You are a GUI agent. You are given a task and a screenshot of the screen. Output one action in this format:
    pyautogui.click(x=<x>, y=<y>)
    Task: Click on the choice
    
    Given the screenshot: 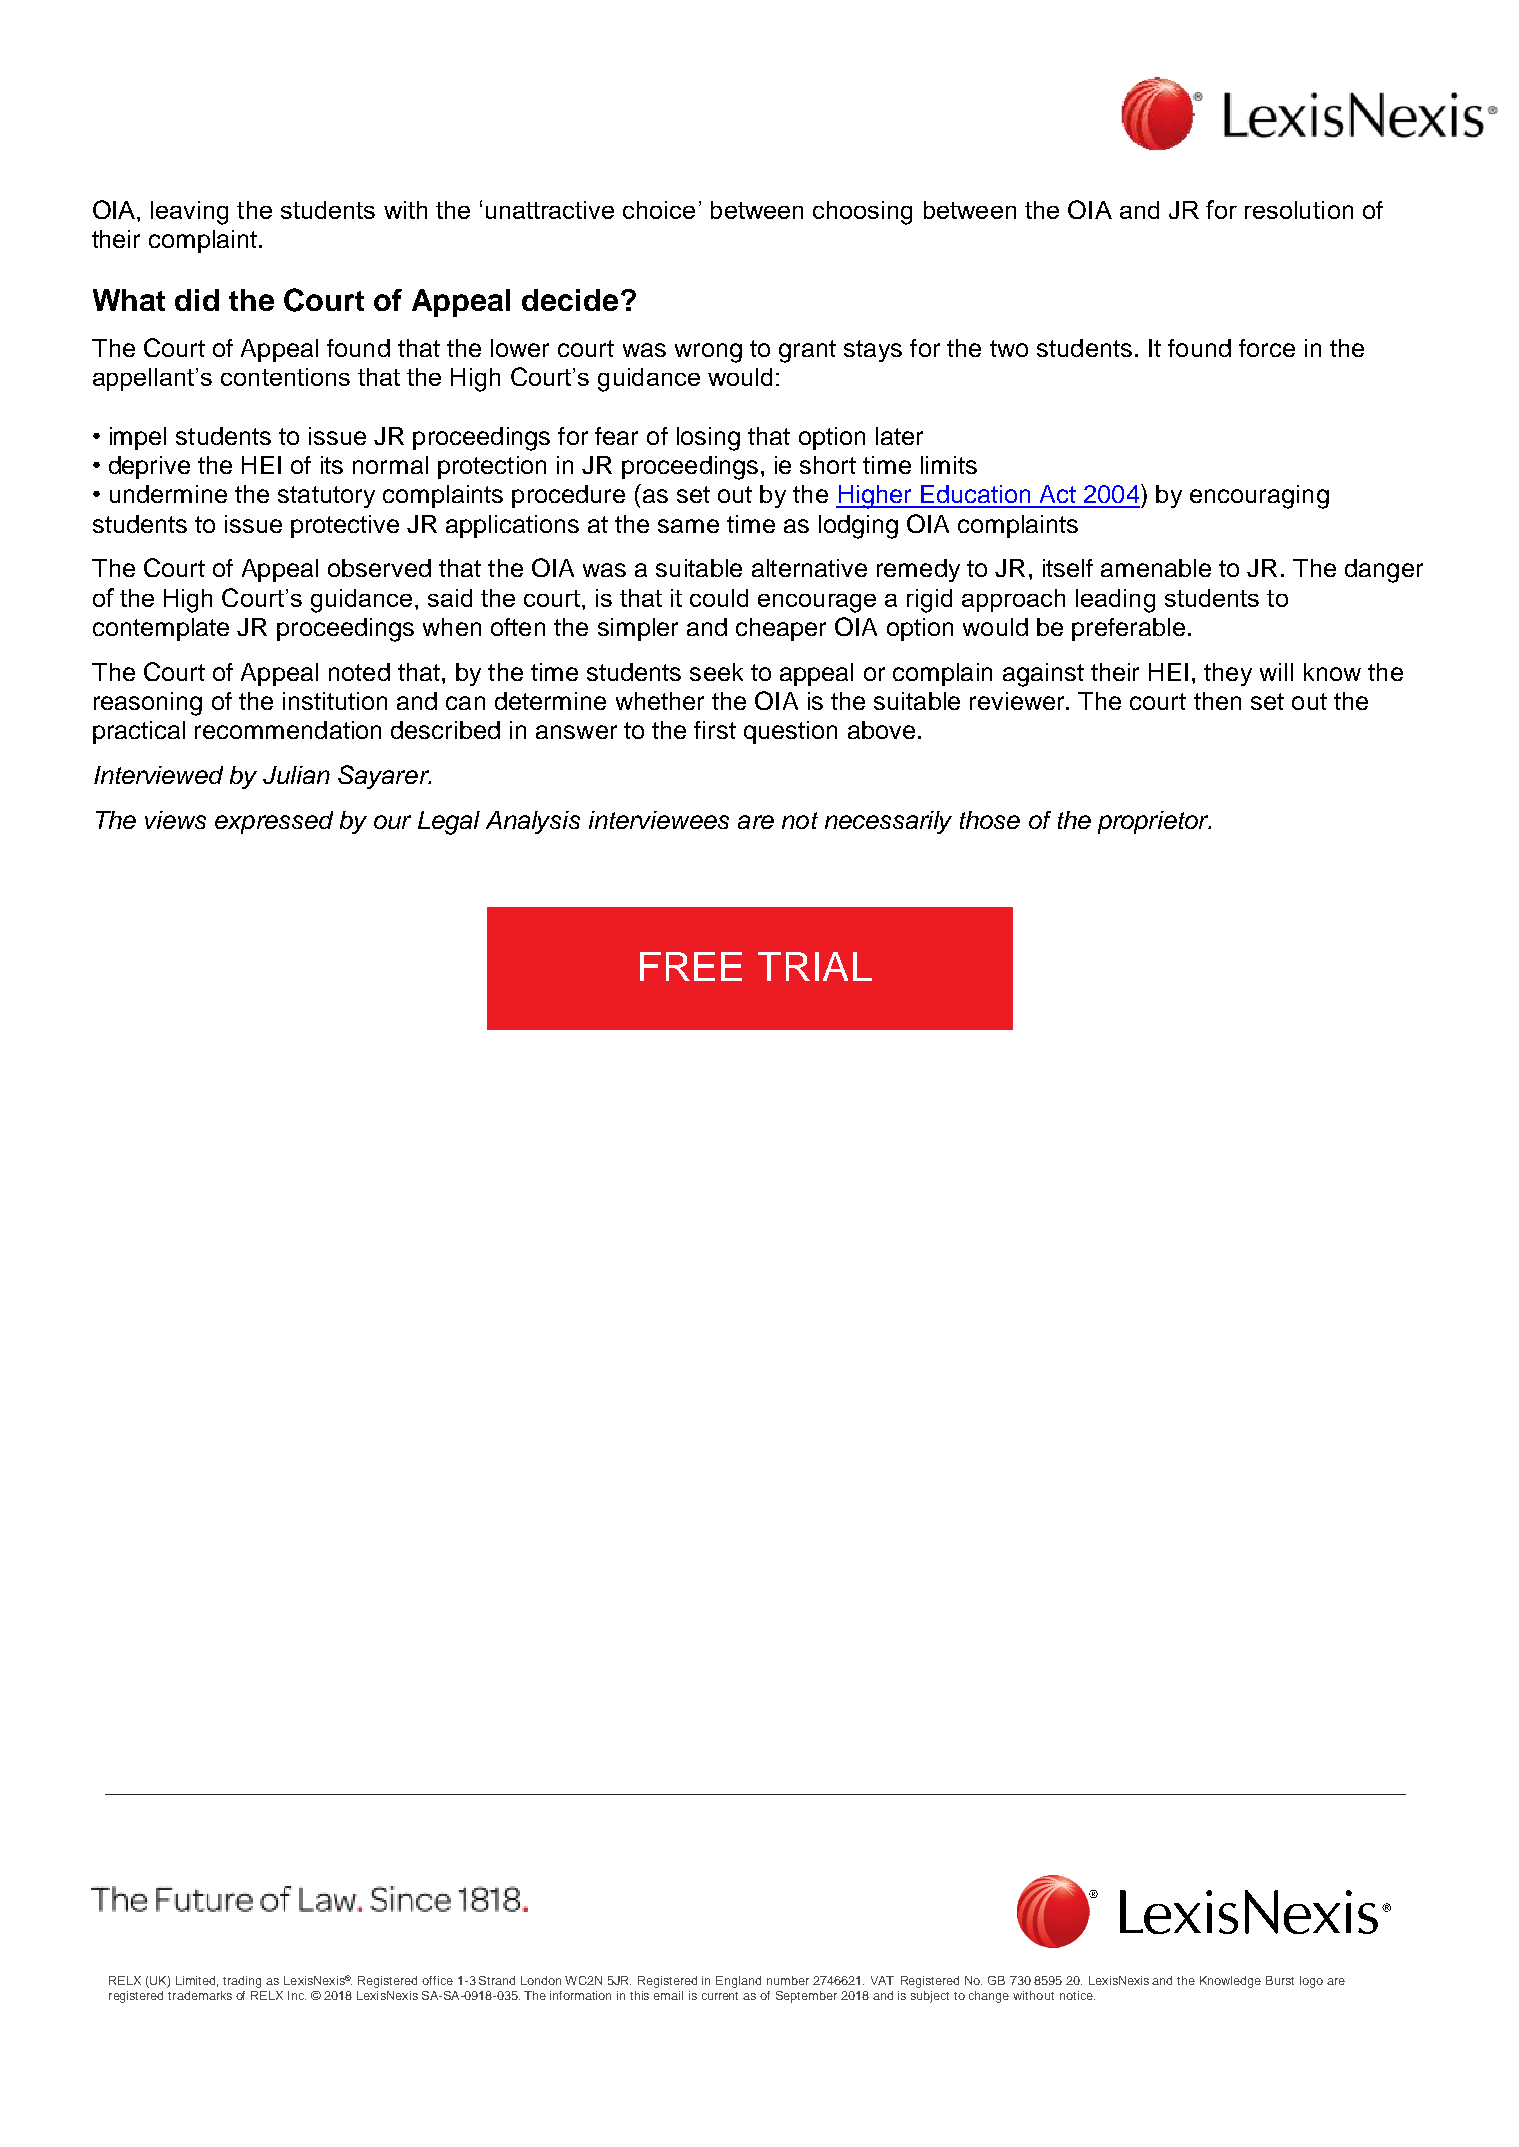 What is the action you would take?
    pyautogui.click(x=659, y=210)
